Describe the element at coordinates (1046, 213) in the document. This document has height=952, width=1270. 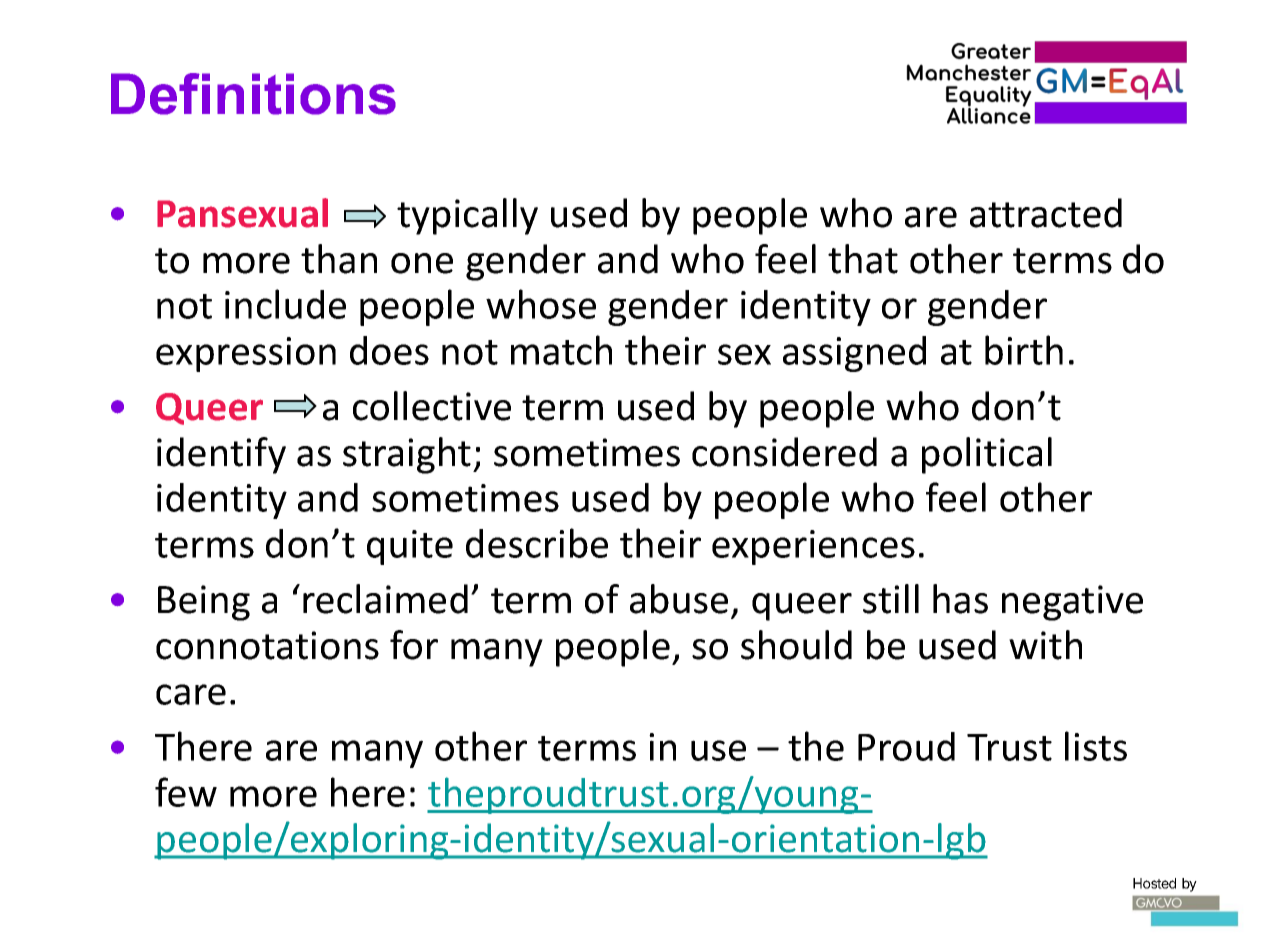
I see `attracted` at that location.
